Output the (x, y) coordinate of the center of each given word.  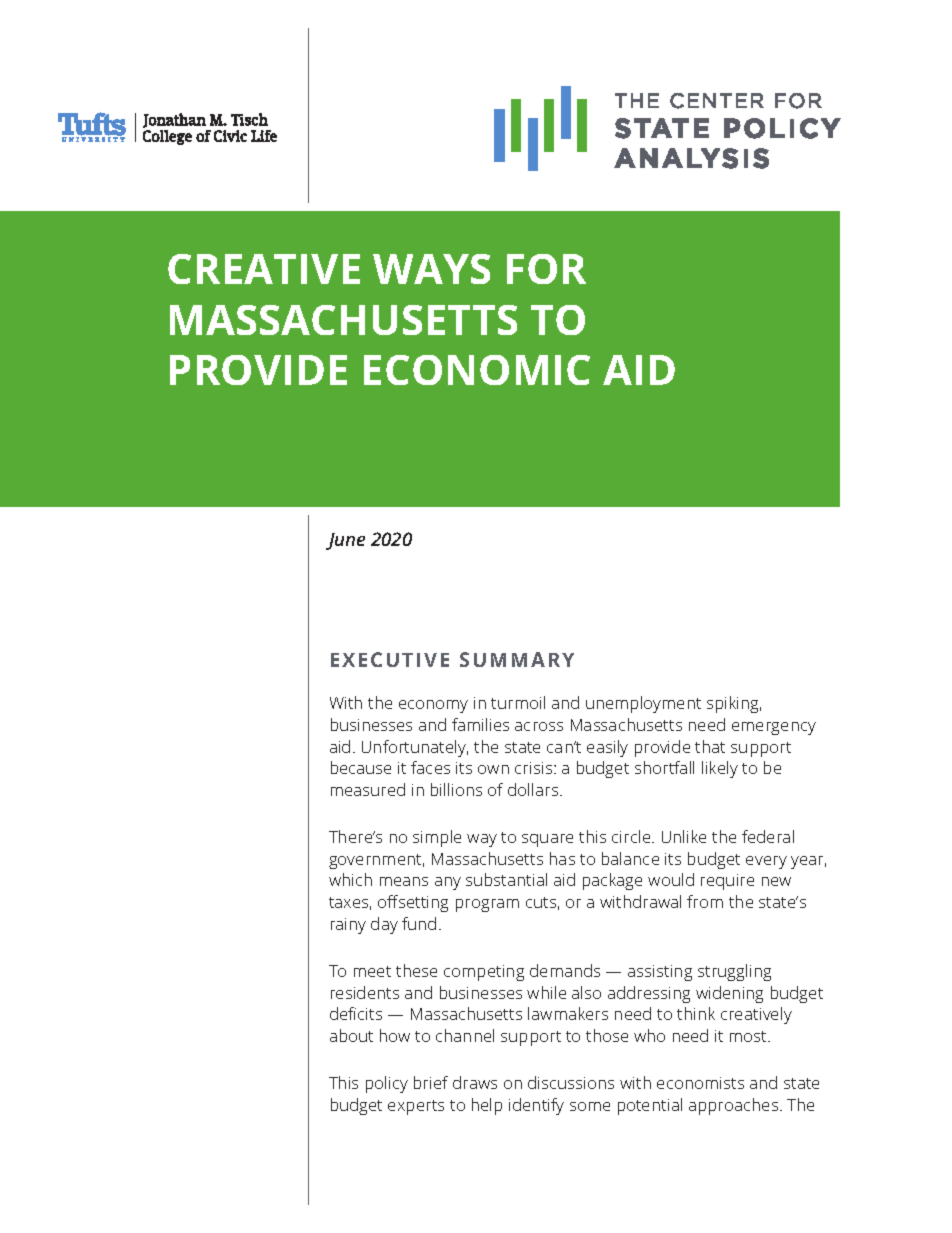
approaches (735, 1106)
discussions (571, 1082)
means (404, 881)
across (539, 726)
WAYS (431, 269)
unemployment (643, 704)
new (776, 881)
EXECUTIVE (390, 659)
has (562, 858)
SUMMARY (517, 659)
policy (387, 1084)
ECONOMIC (477, 370)
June (345, 541)
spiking (734, 704)
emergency (774, 728)
